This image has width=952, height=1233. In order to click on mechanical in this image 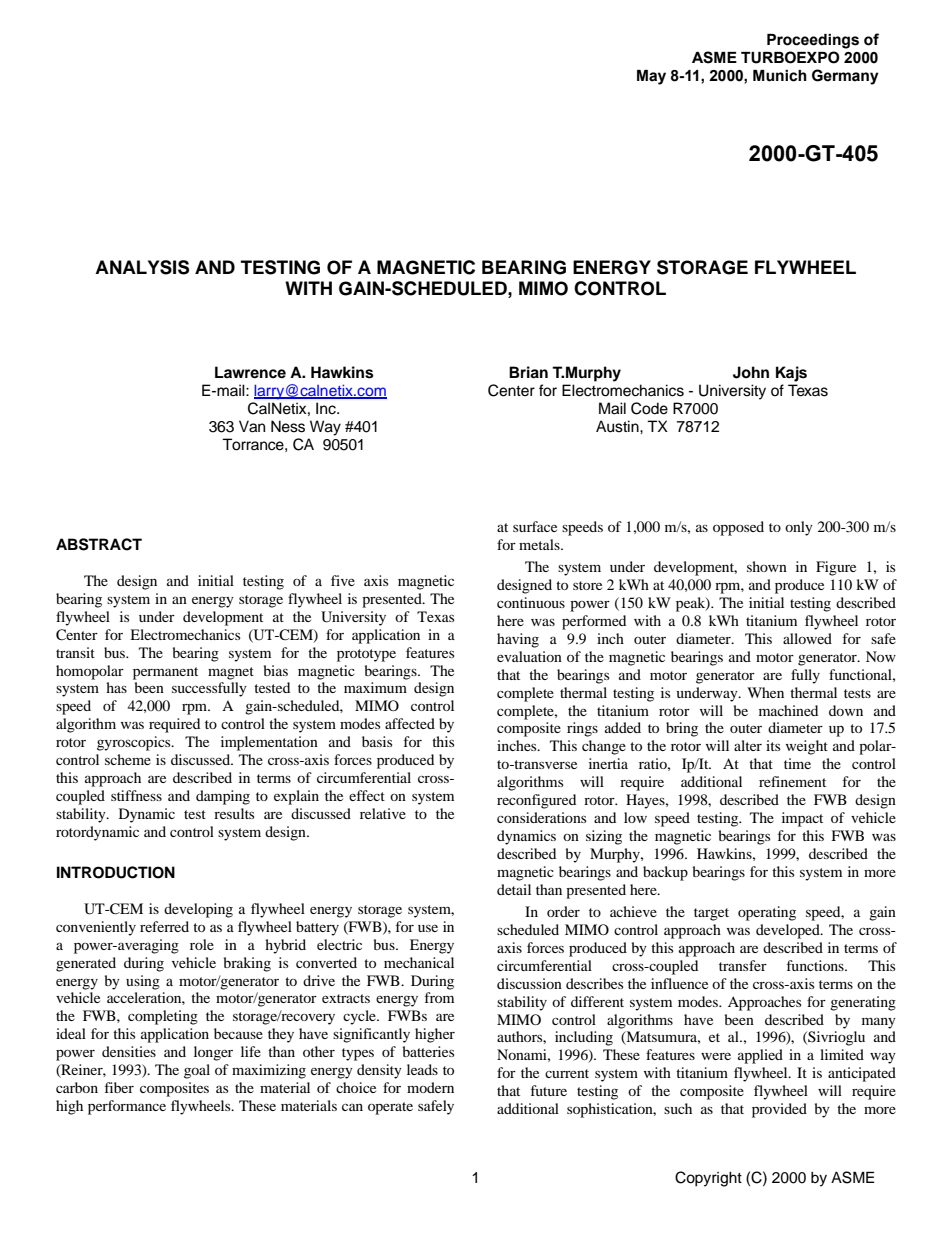, I will do `click(419, 962)`.
